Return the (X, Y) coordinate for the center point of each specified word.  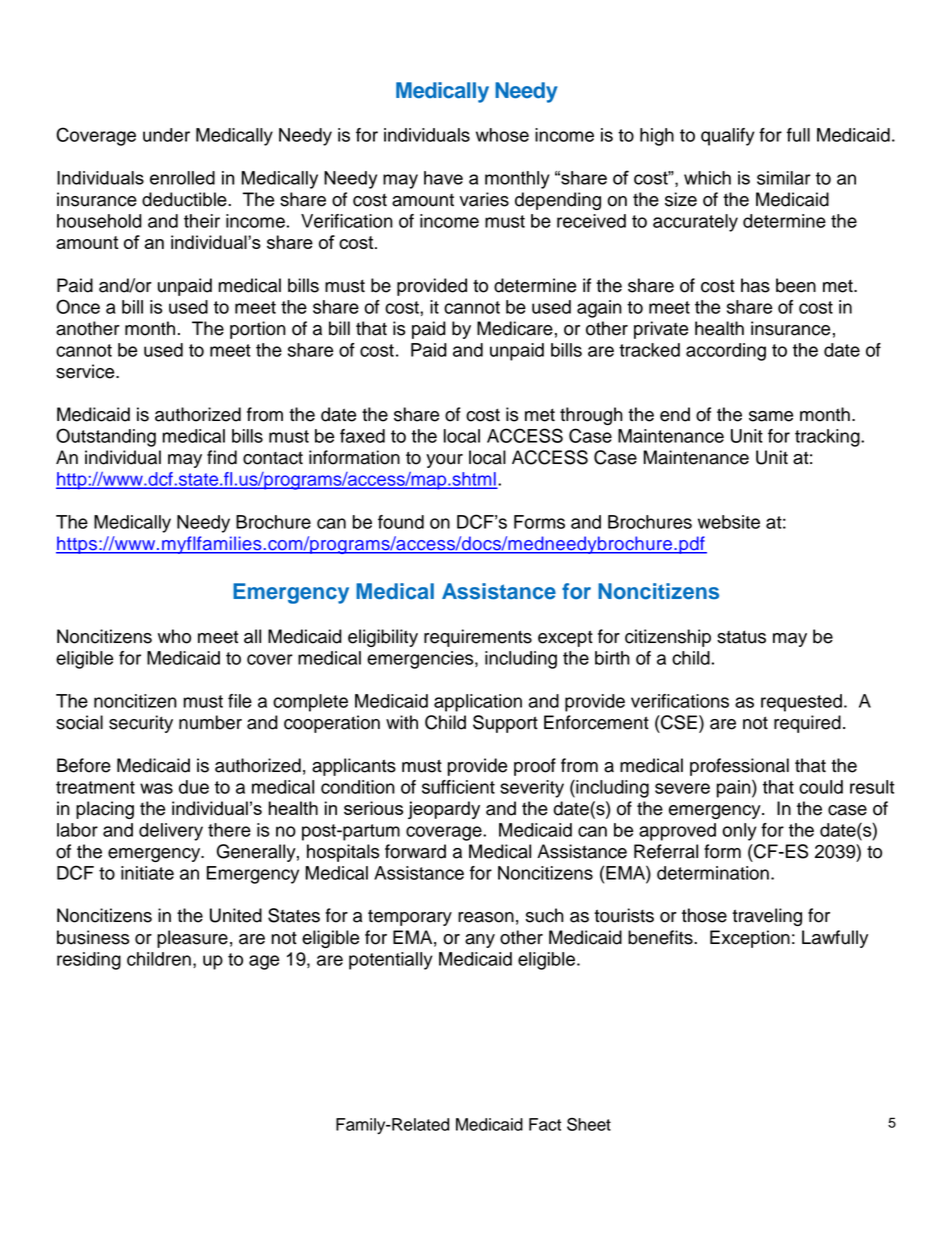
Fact (545, 1124)
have (443, 178)
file (240, 701)
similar (784, 178)
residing (89, 961)
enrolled (182, 178)
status (741, 637)
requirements (478, 638)
